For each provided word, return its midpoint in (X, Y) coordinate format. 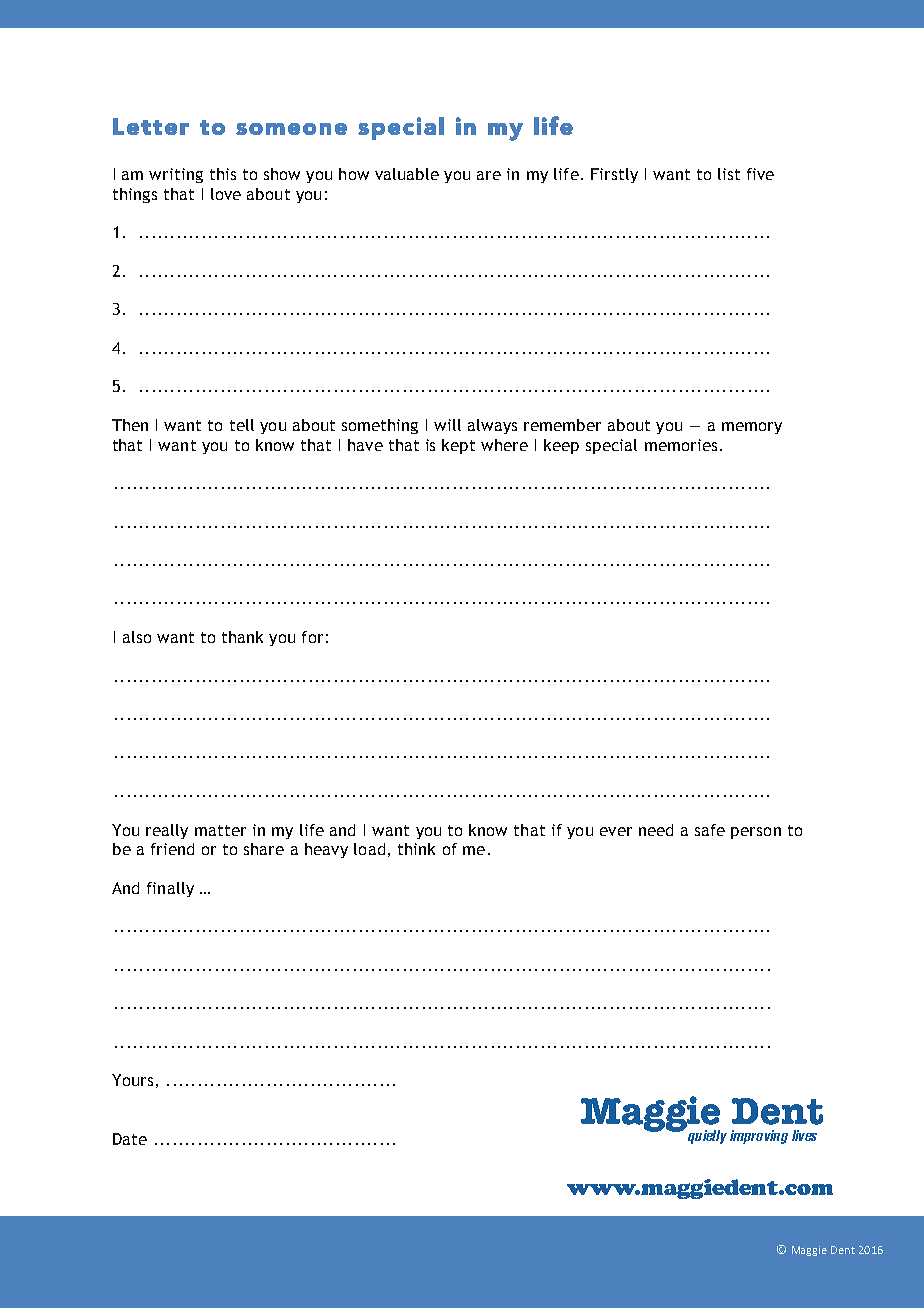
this (223, 174)
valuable (407, 174)
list (729, 174)
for (312, 637)
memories (681, 445)
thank (242, 637)
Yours (132, 1080)
